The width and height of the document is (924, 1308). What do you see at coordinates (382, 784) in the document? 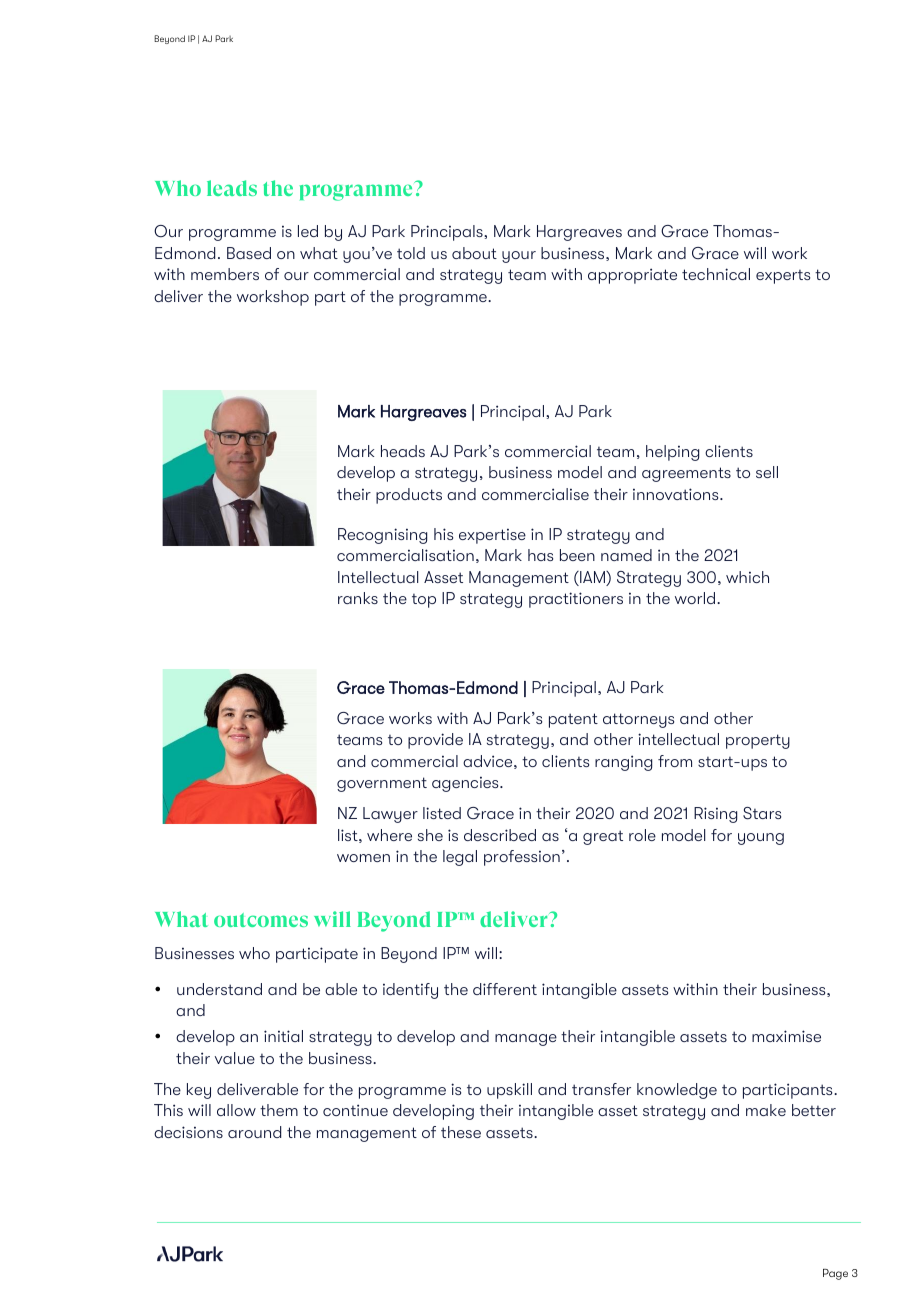
I see `government` at bounding box center [382, 784].
